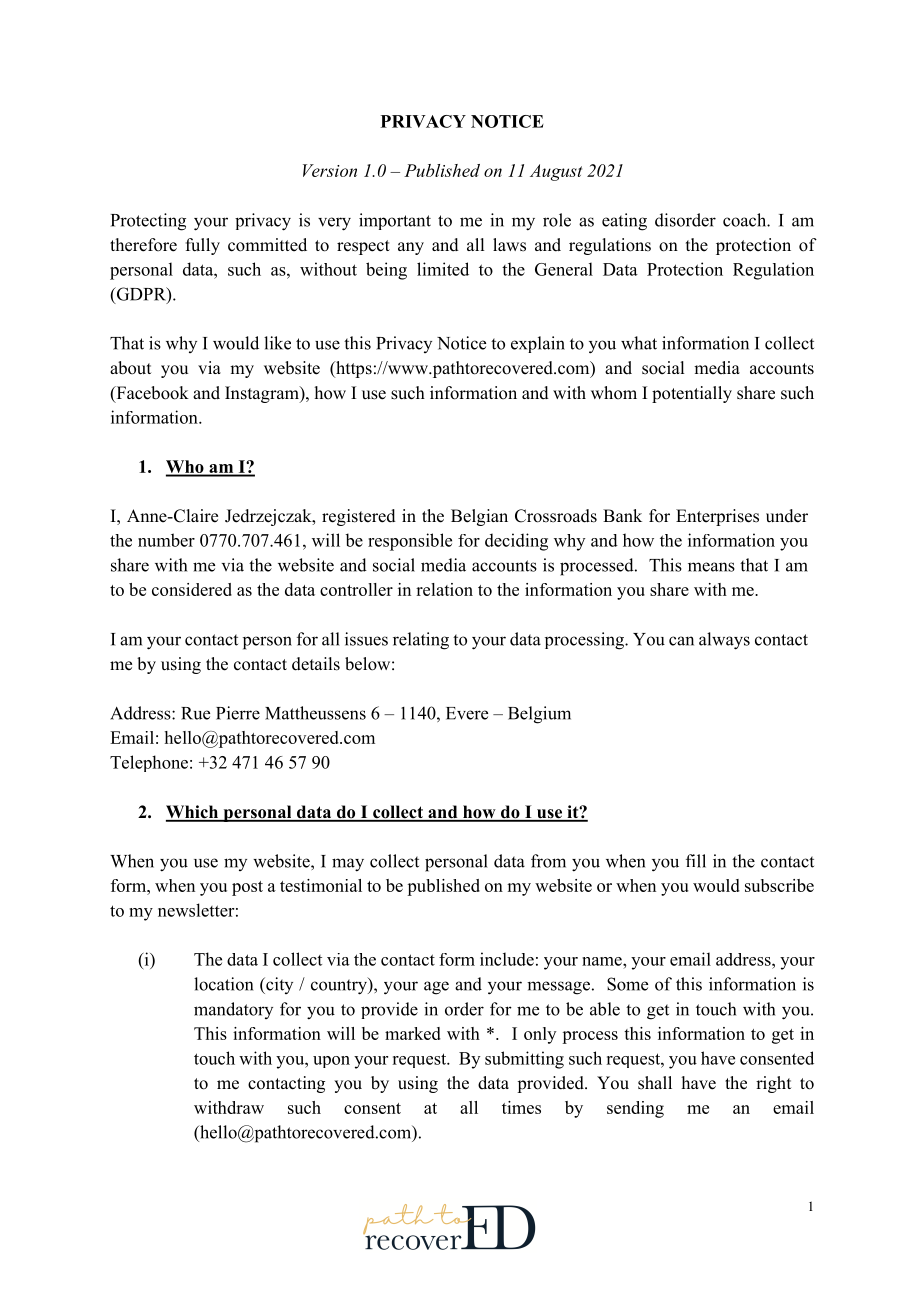  I want to click on Enterprises, so click(717, 517).
